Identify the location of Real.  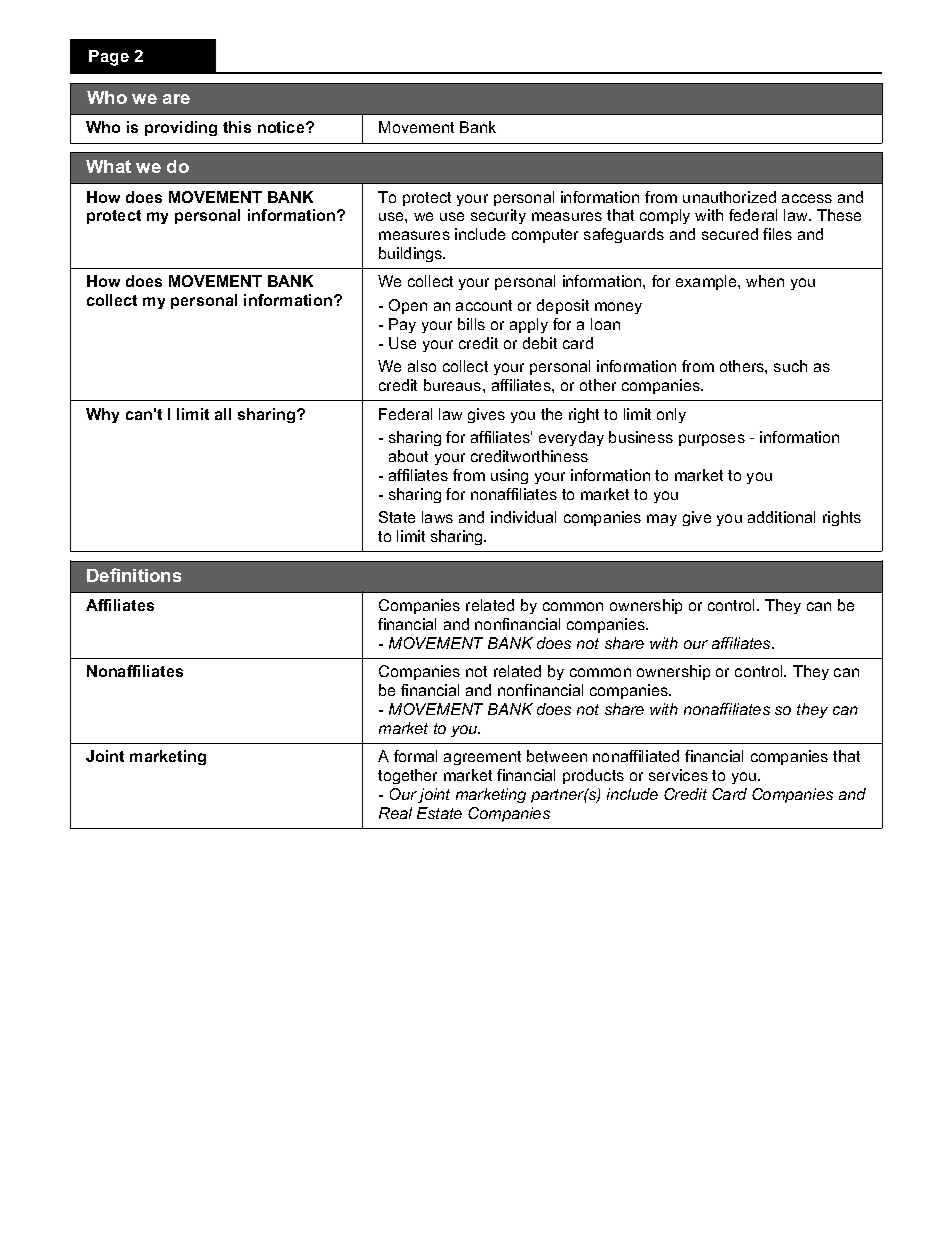
(395, 813).
